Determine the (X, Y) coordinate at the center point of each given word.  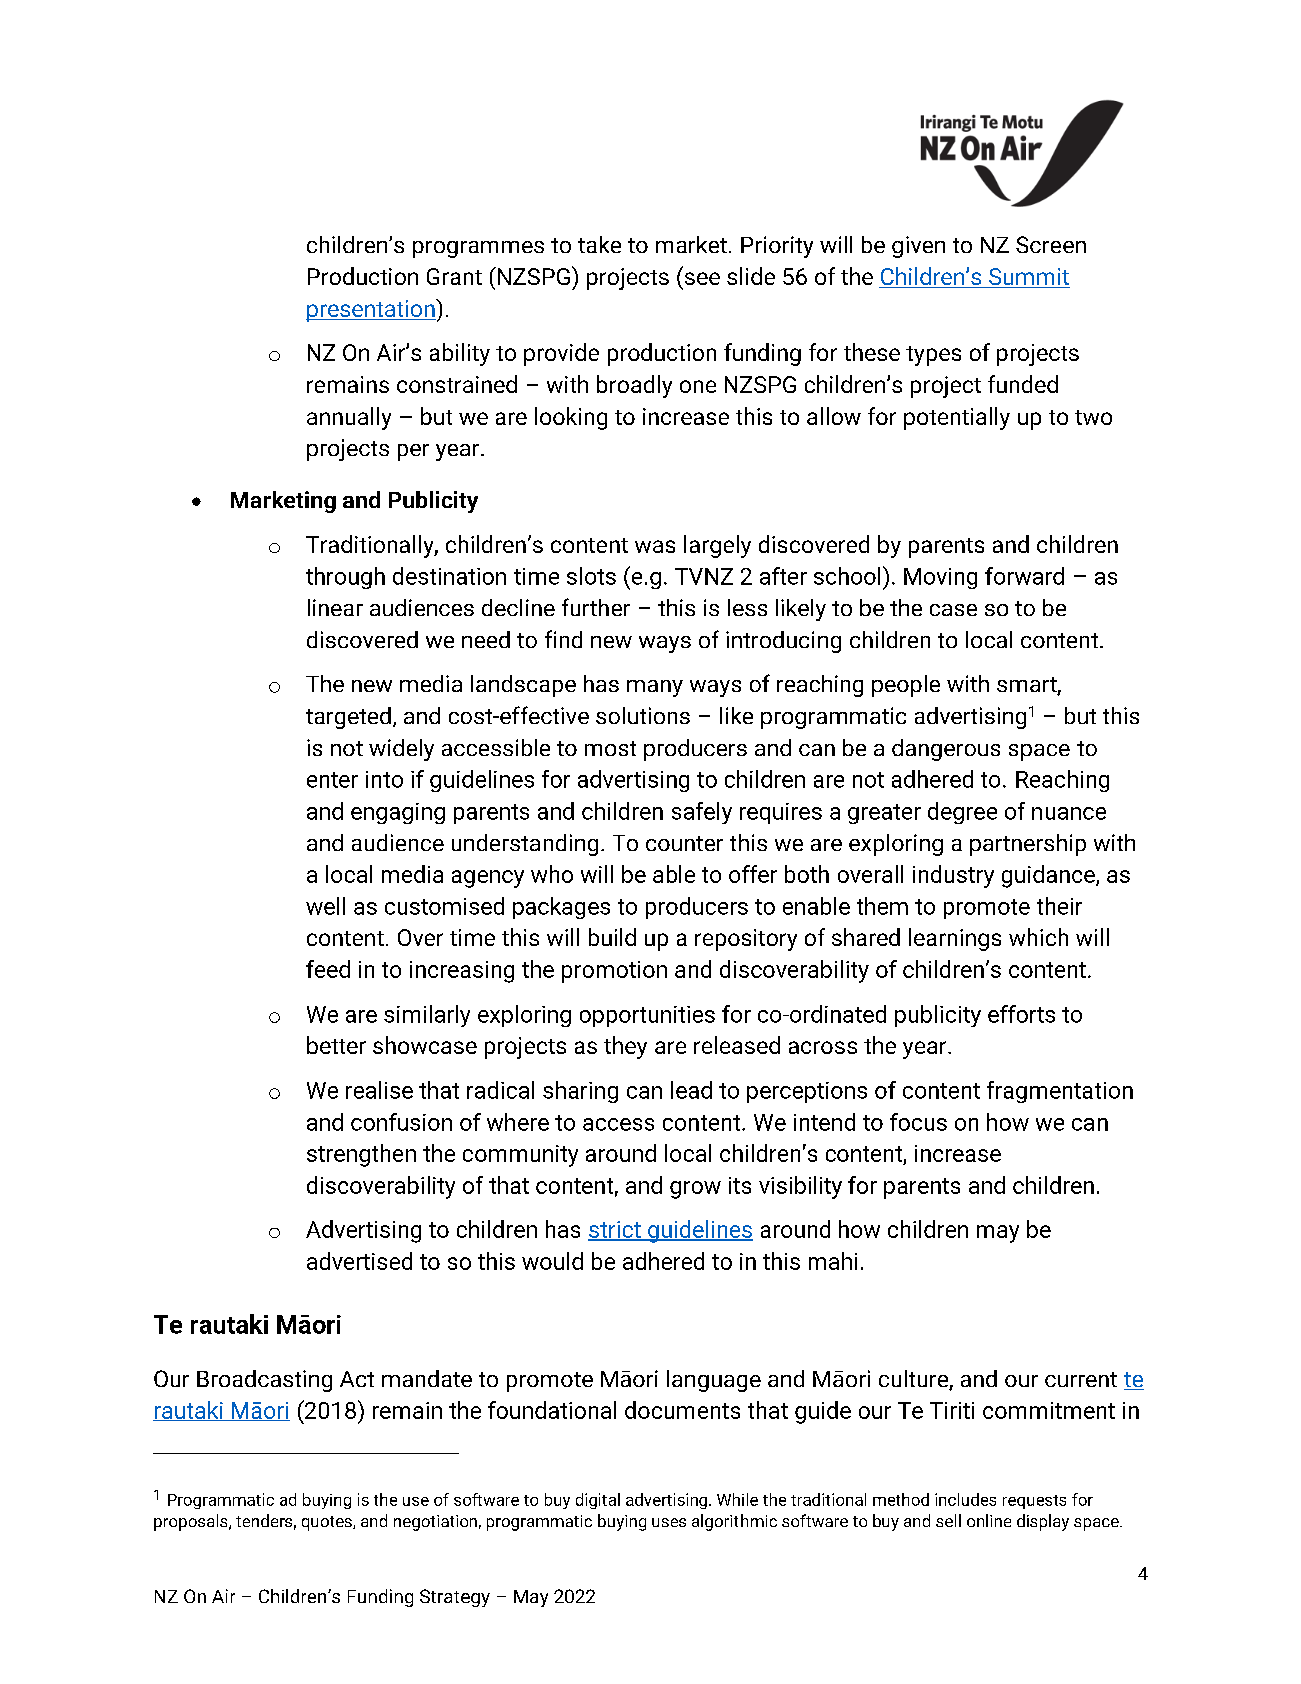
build (612, 937)
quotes (328, 1523)
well (325, 906)
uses (669, 1522)
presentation (371, 310)
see (702, 278)
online (989, 1520)
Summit (1028, 278)
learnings (955, 939)
